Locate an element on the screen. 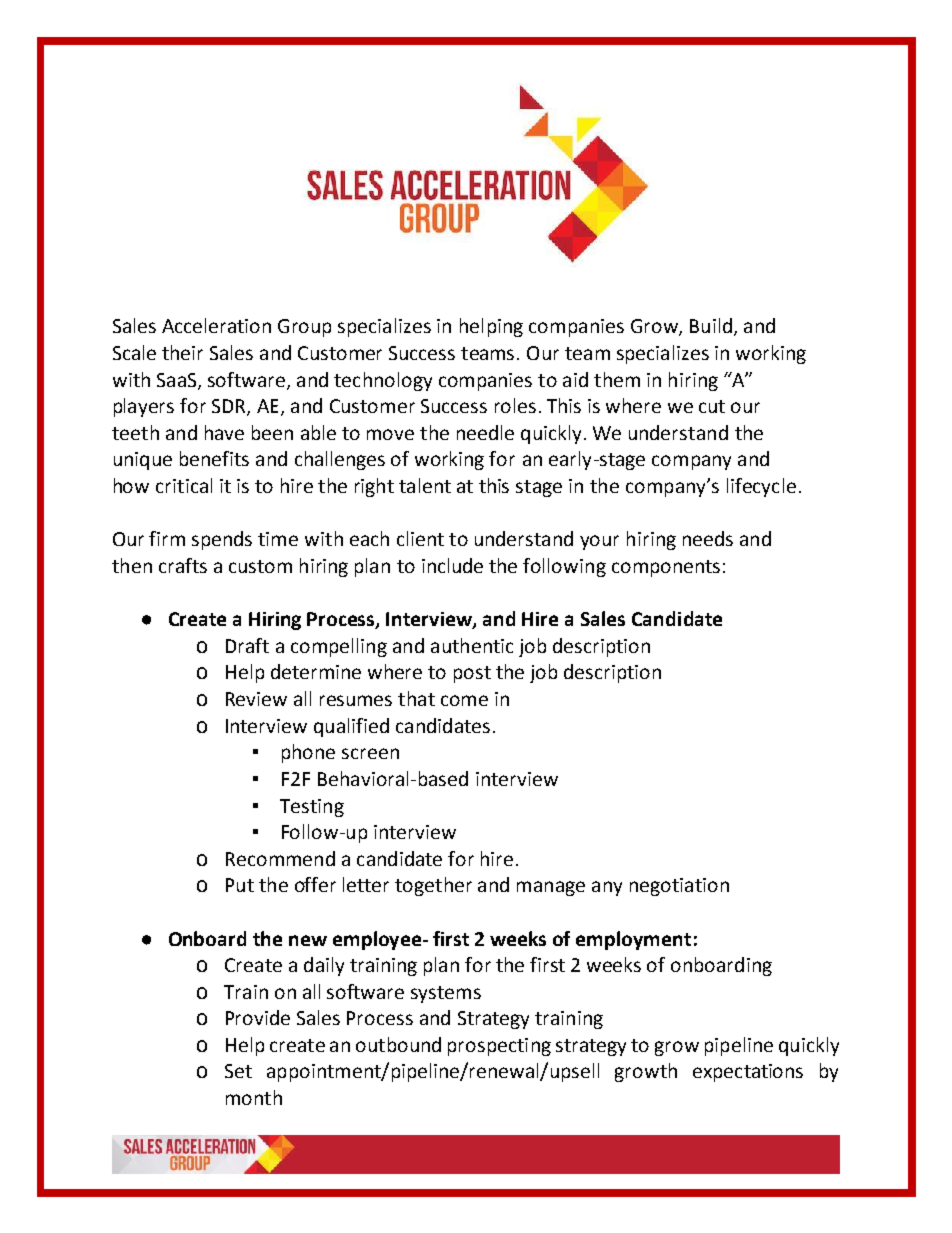  Build is located at coordinates (711, 325).
